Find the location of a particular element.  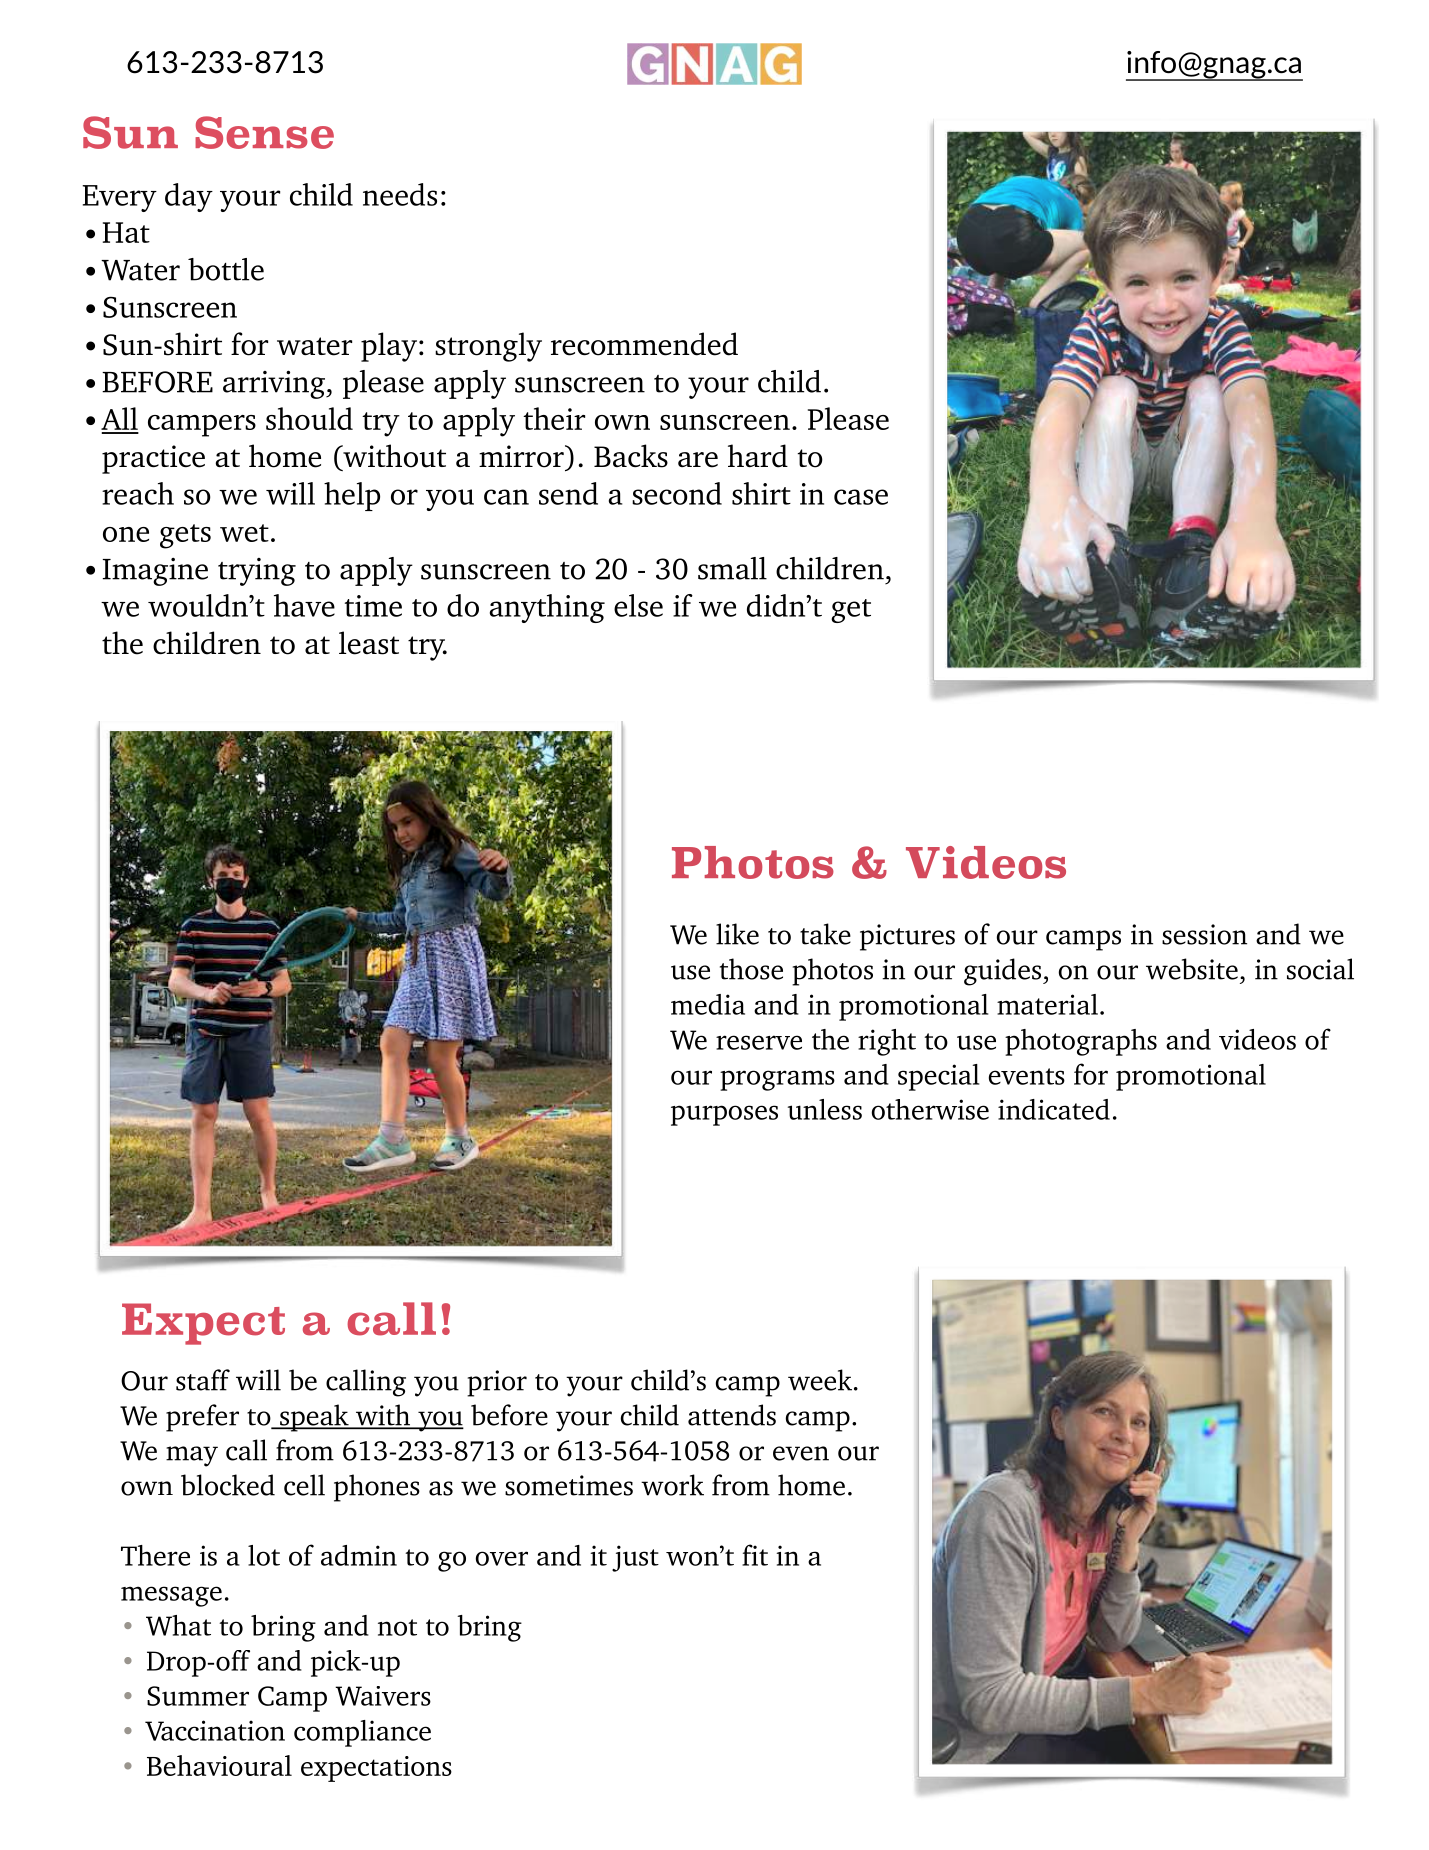

like is located at coordinates (737, 934).
